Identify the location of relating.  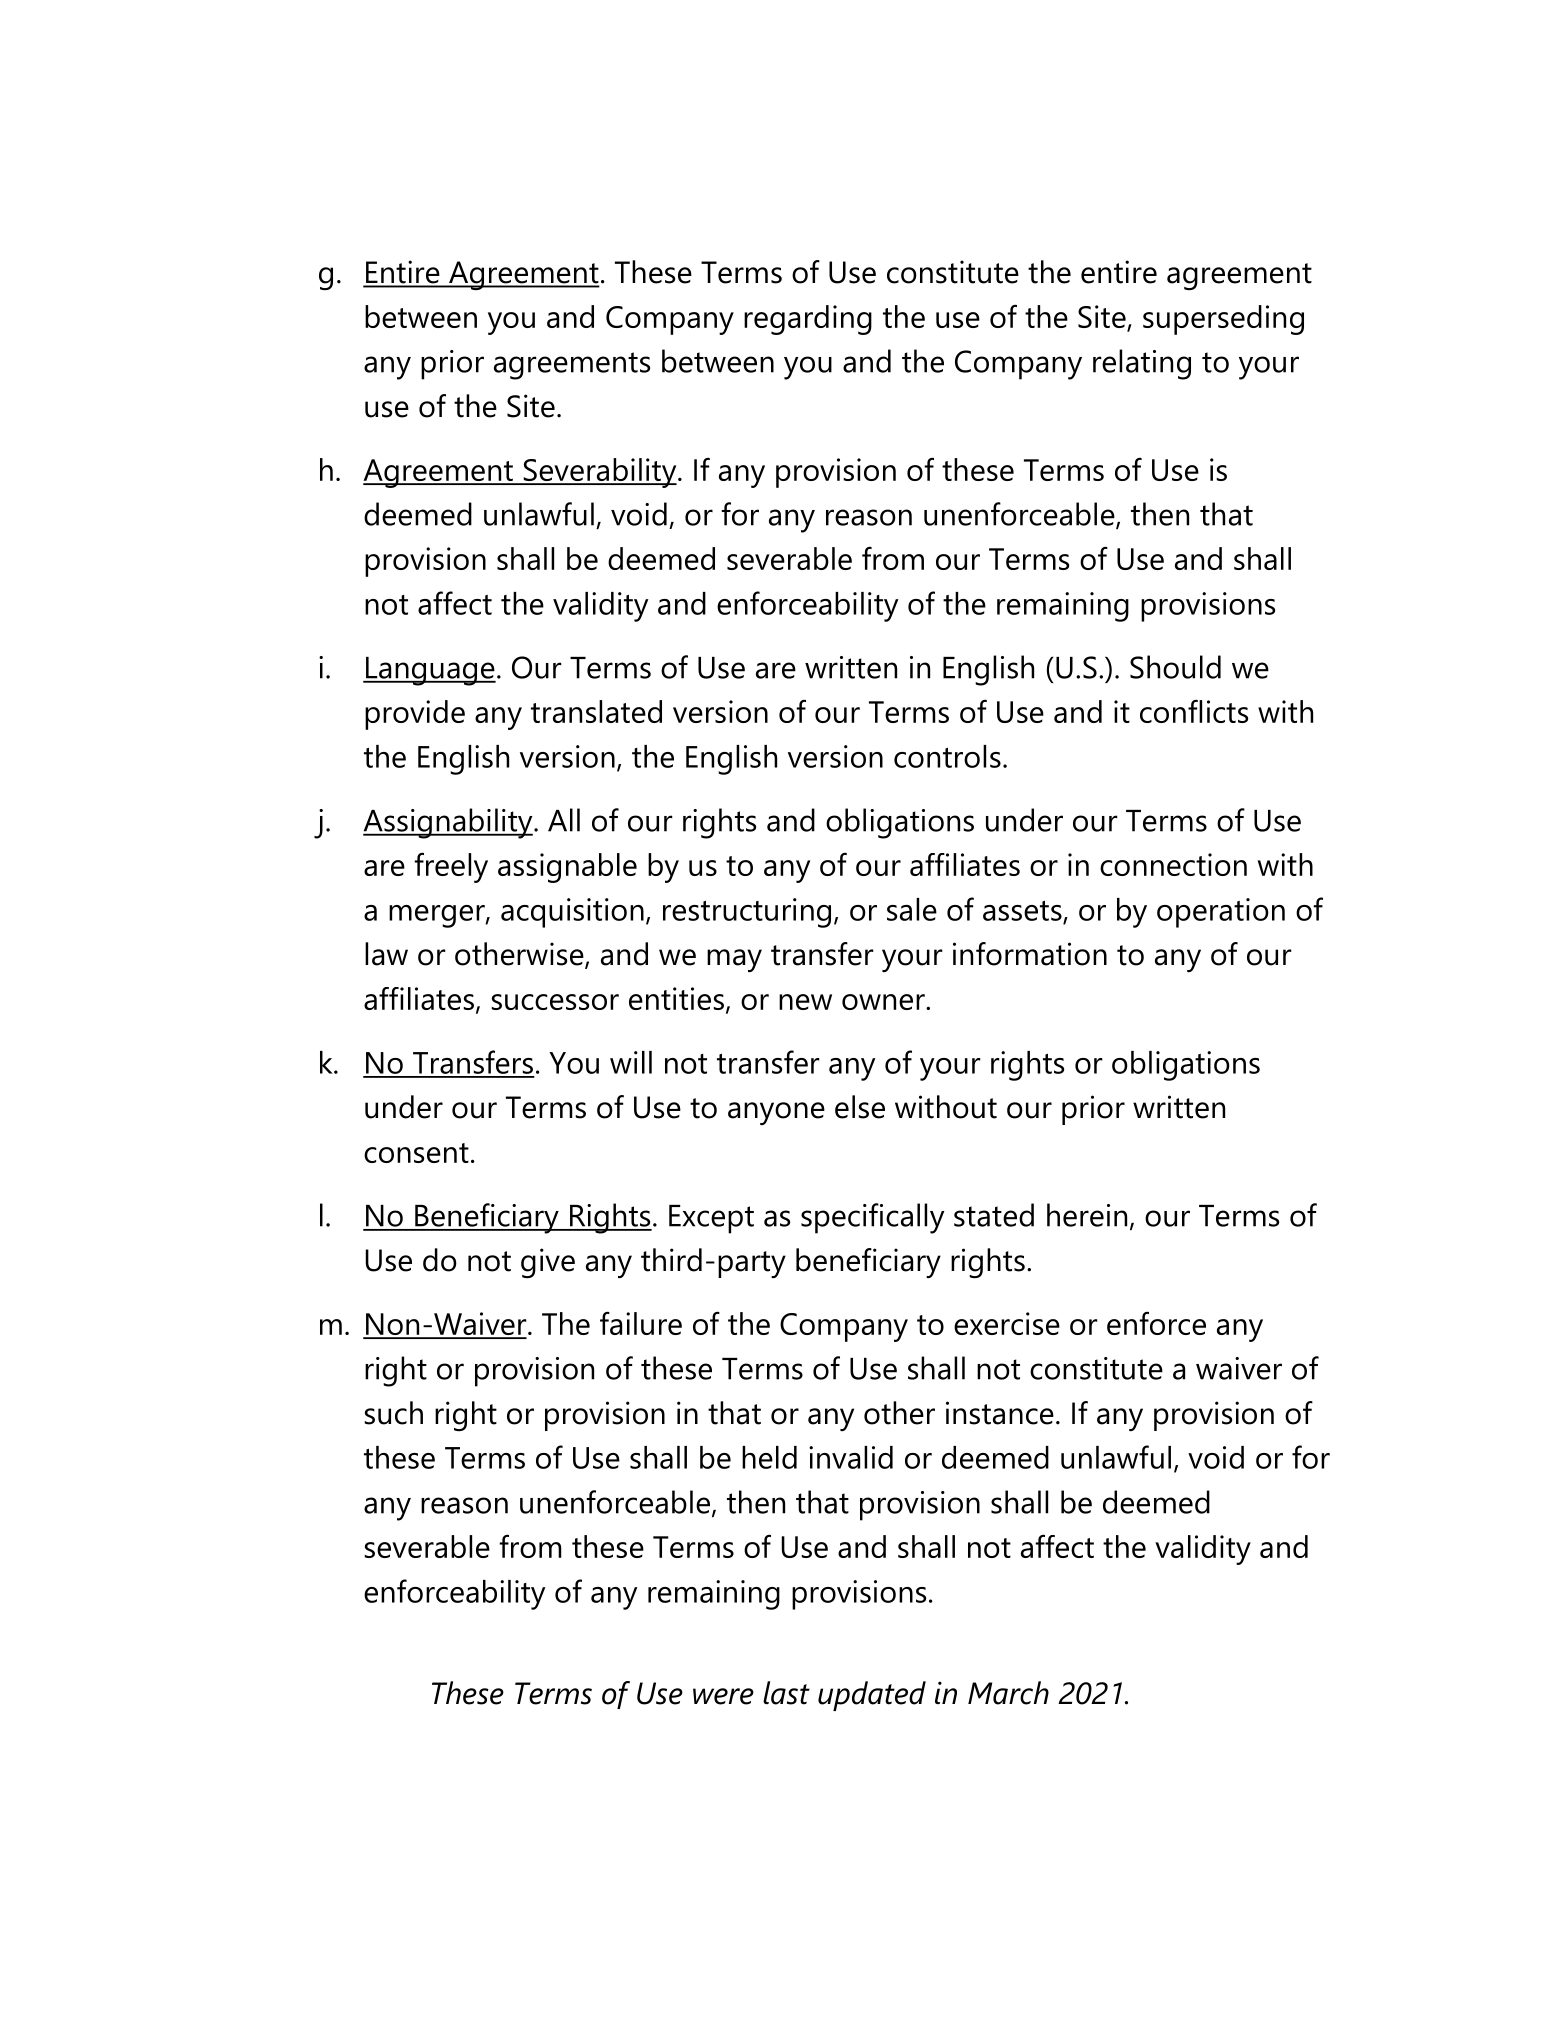
(1142, 364).
